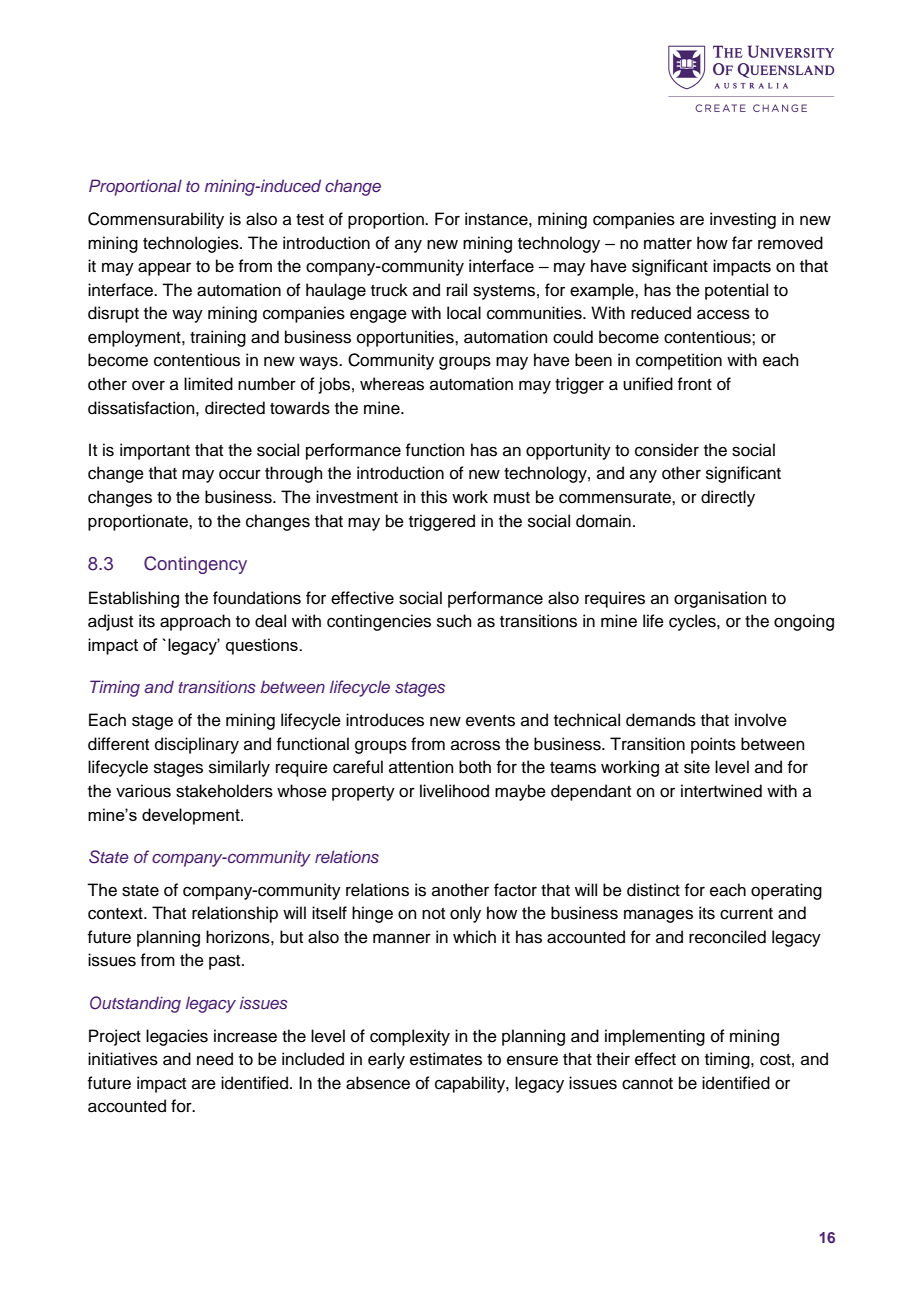  Describe the element at coordinates (192, 244) in the screenshot. I see `technologies` at that location.
